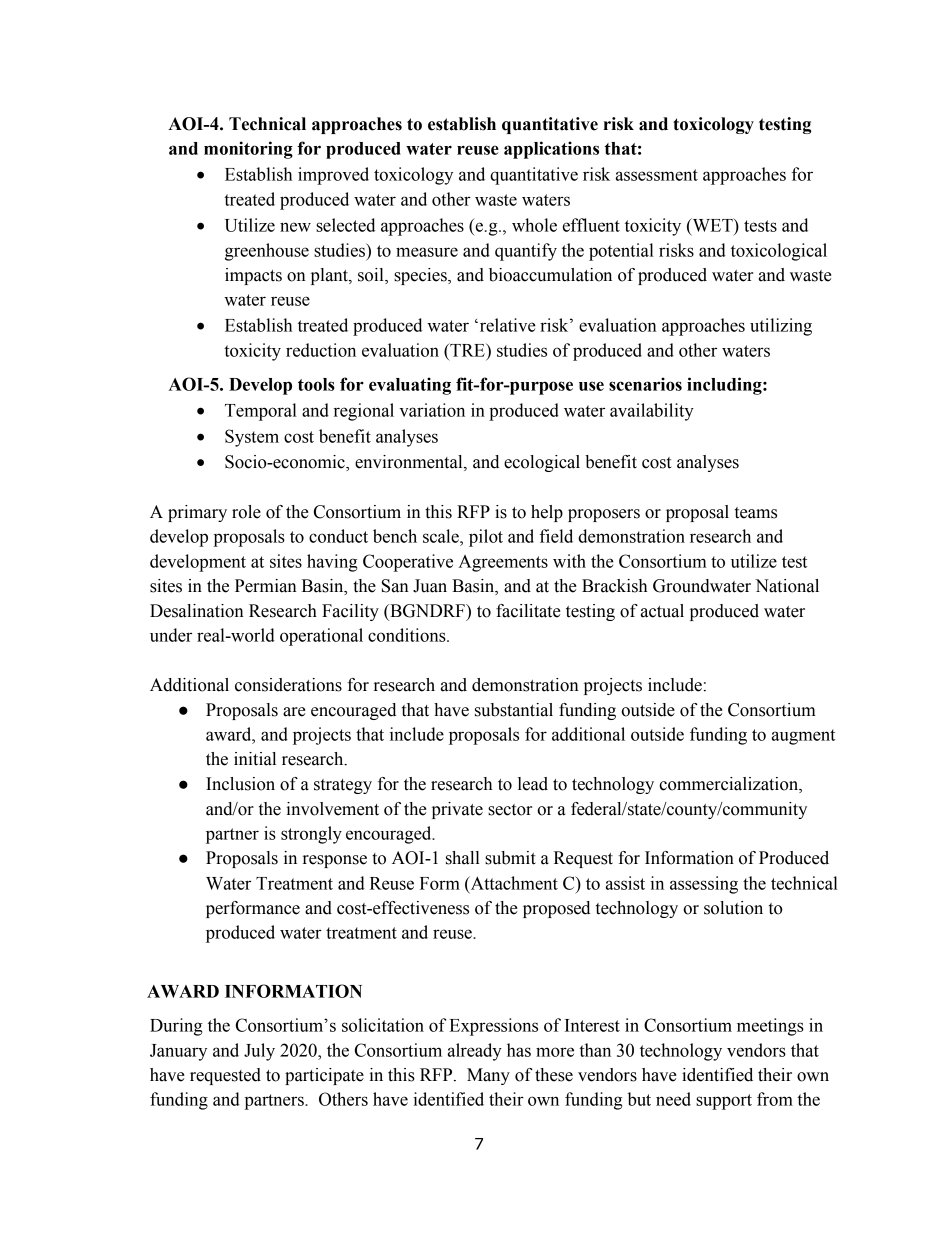 Image resolution: width=952 pixels, height=1233 pixels. Describe the element at coordinates (248, 150) in the document. I see `monitoring` at that location.
